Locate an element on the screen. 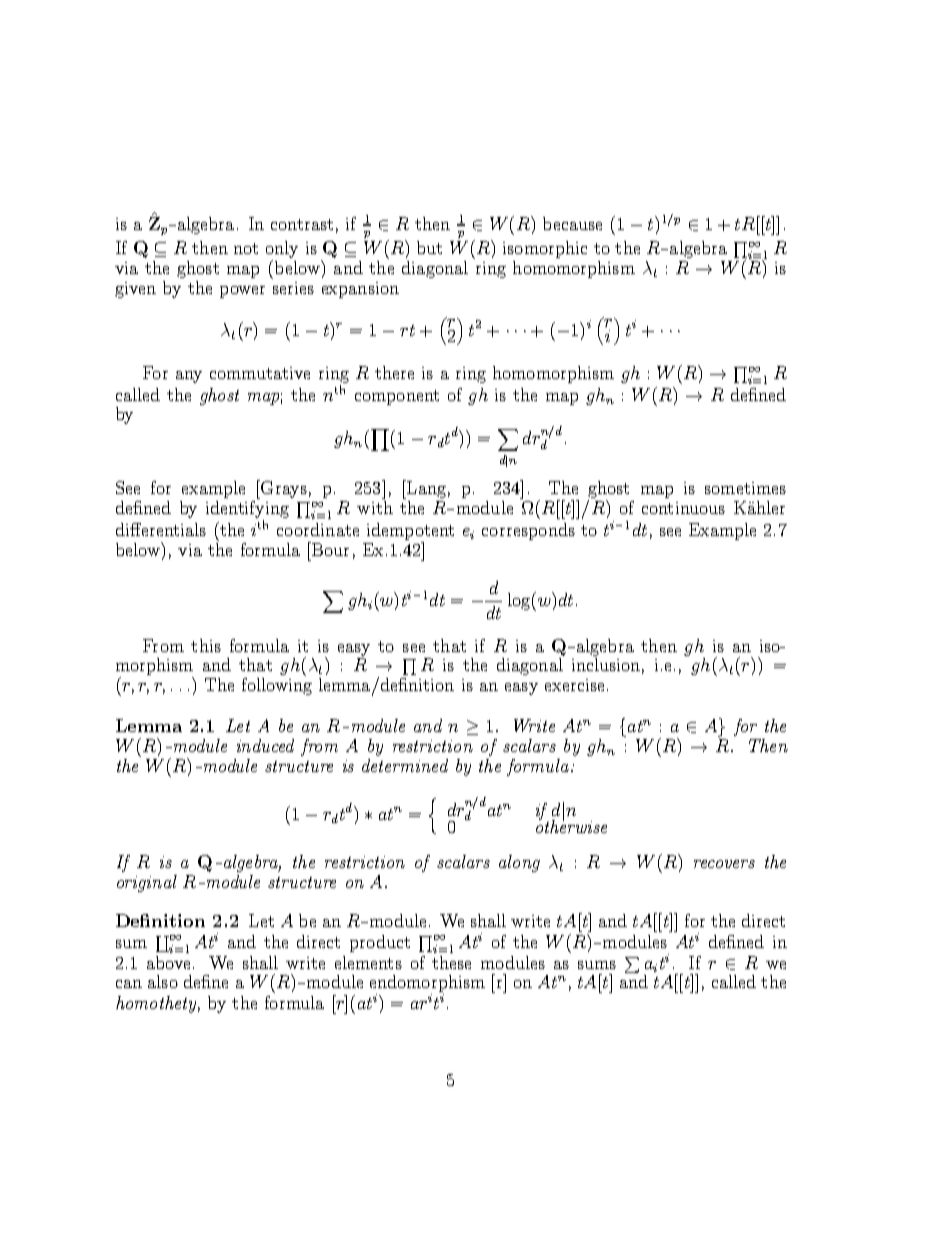 Image resolution: width=952 pixels, height=1233 pixels. idempotent is located at coordinates (410, 531).
